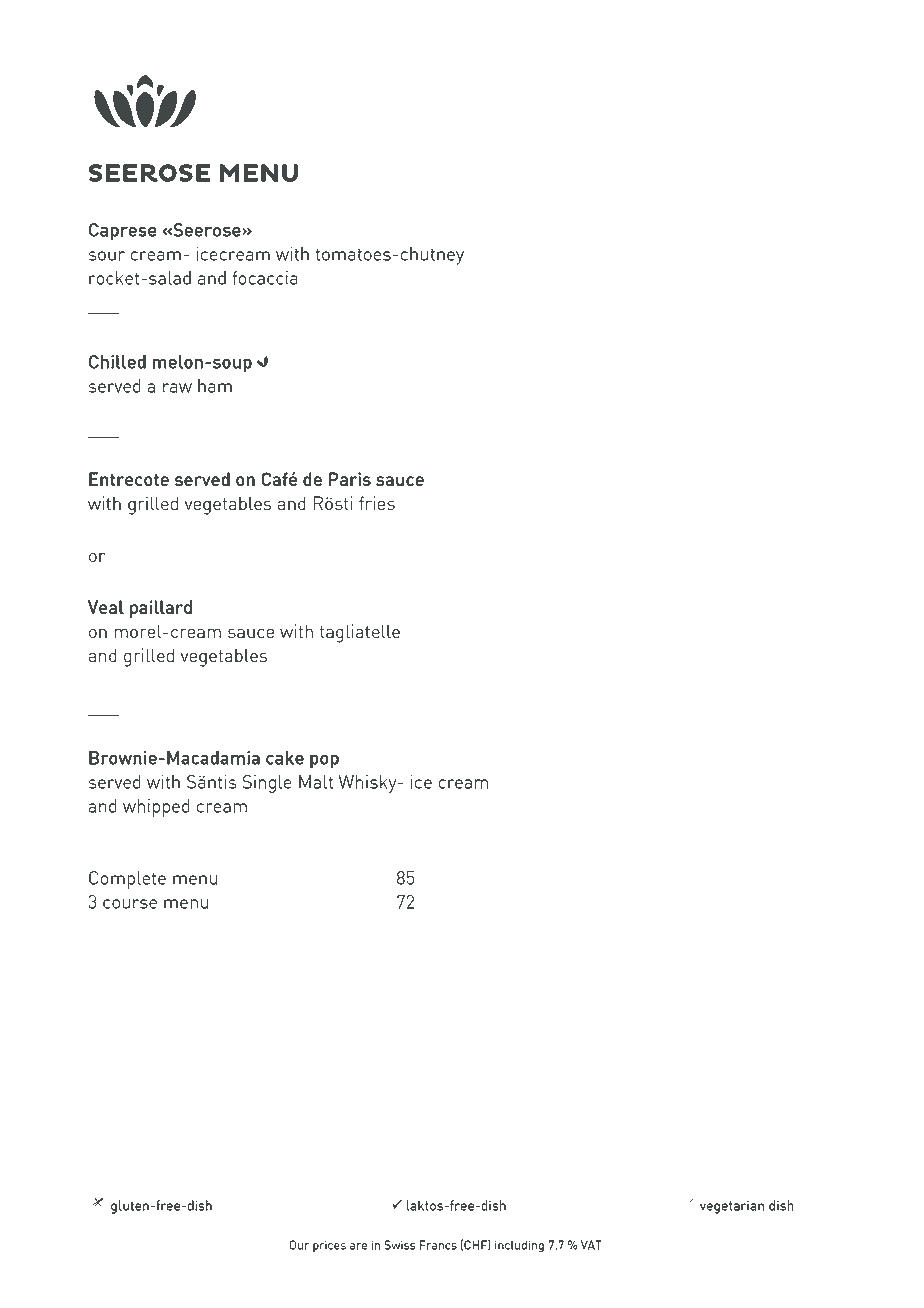 This screenshot has height=1308, width=924. Describe the element at coordinates (377, 503) in the screenshot. I see `fries` at that location.
